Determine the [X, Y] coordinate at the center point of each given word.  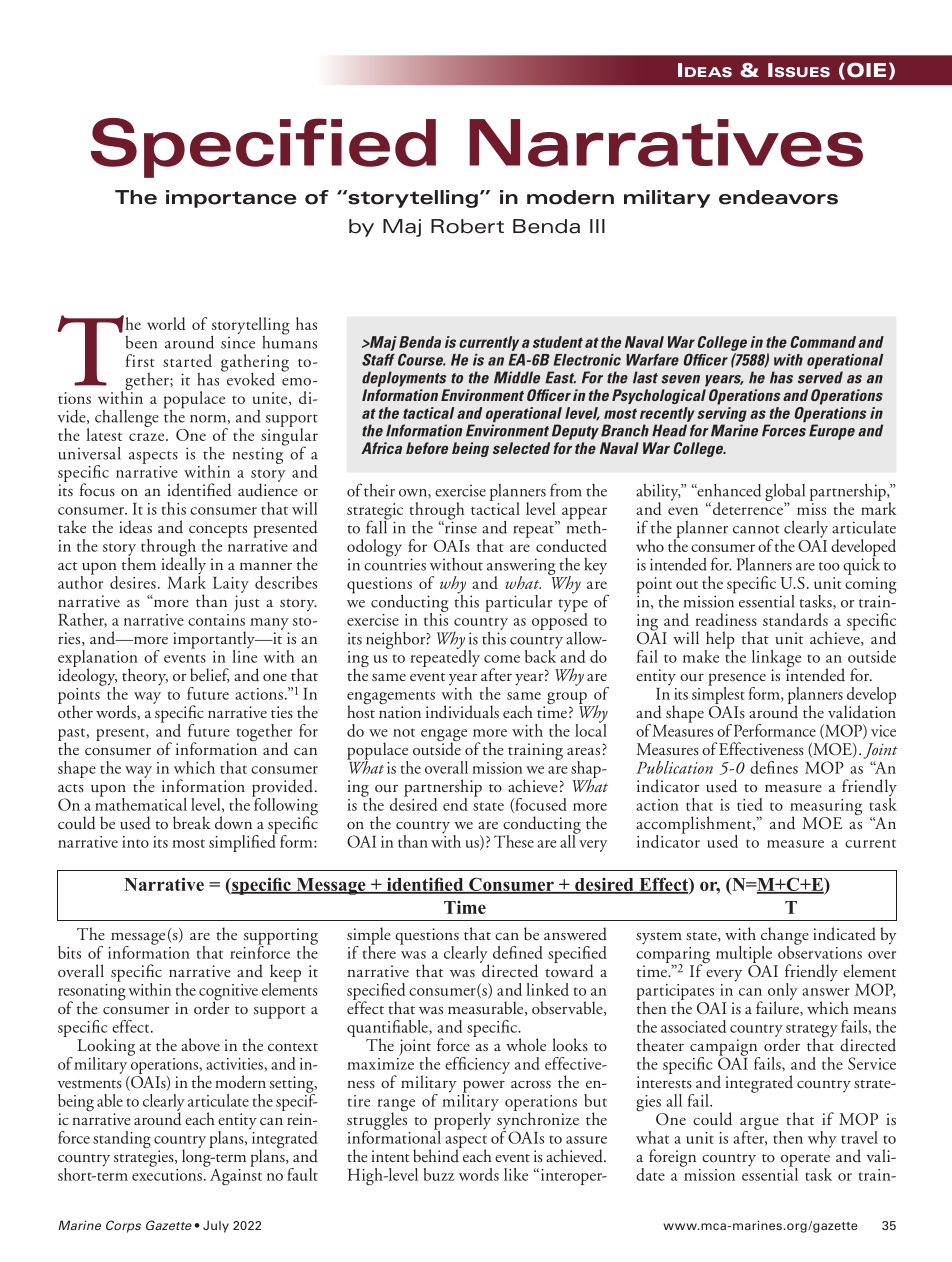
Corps [123, 1226]
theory [145, 677]
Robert [467, 226]
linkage [776, 660]
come [502, 659]
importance [231, 199]
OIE [866, 70]
